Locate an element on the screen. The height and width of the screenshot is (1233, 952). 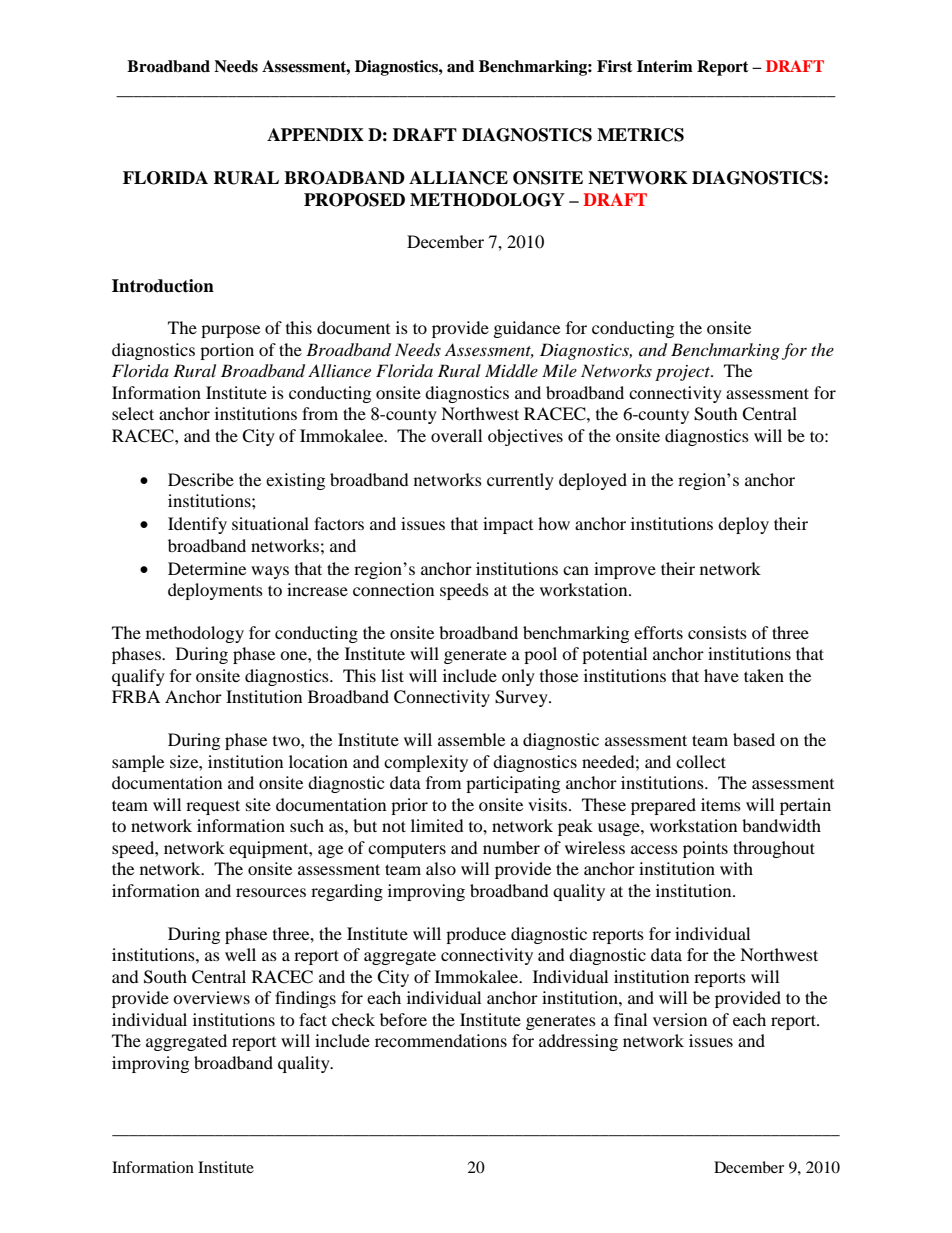
portion is located at coordinates (227, 351).
